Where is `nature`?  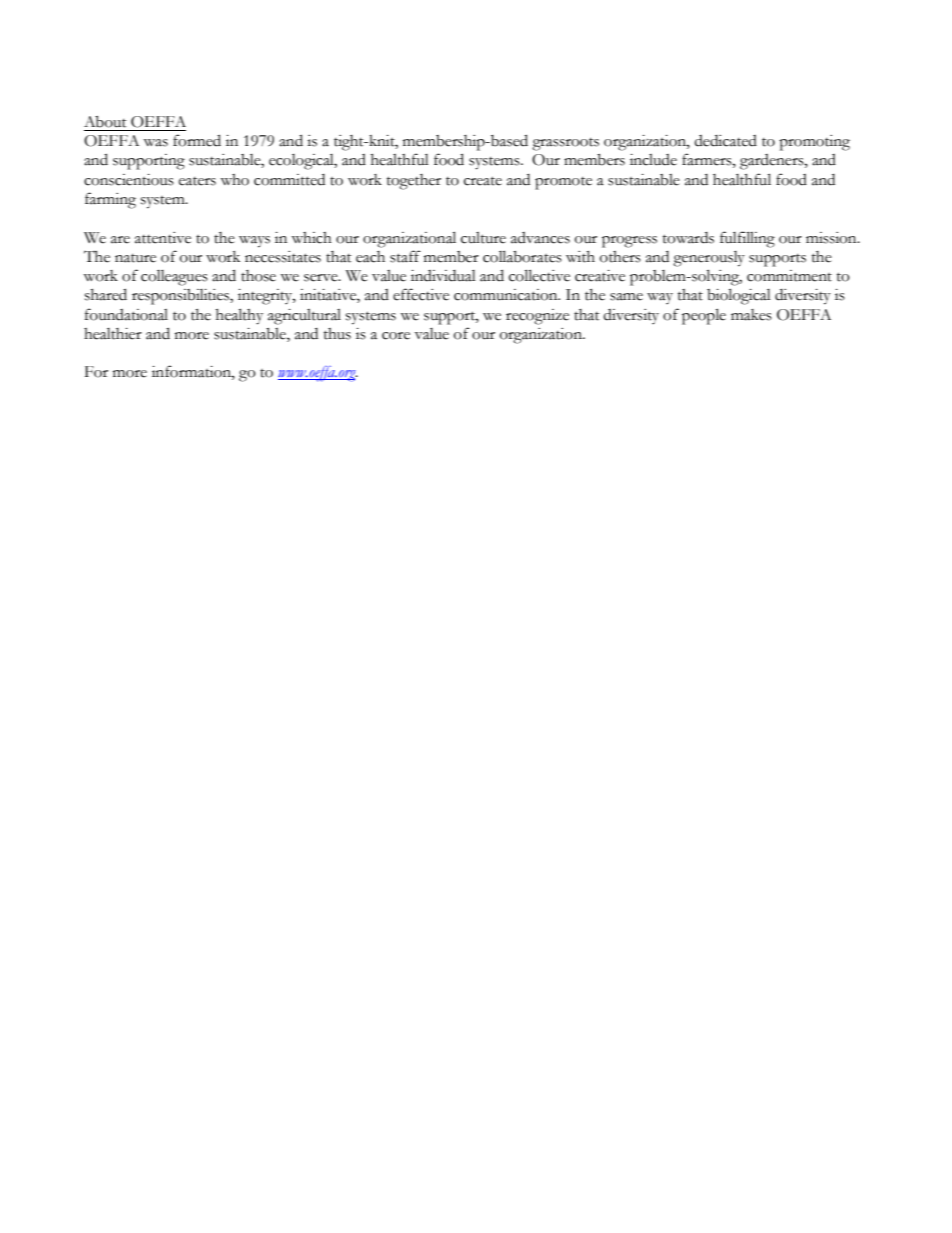
nature is located at coordinates (135, 258).
